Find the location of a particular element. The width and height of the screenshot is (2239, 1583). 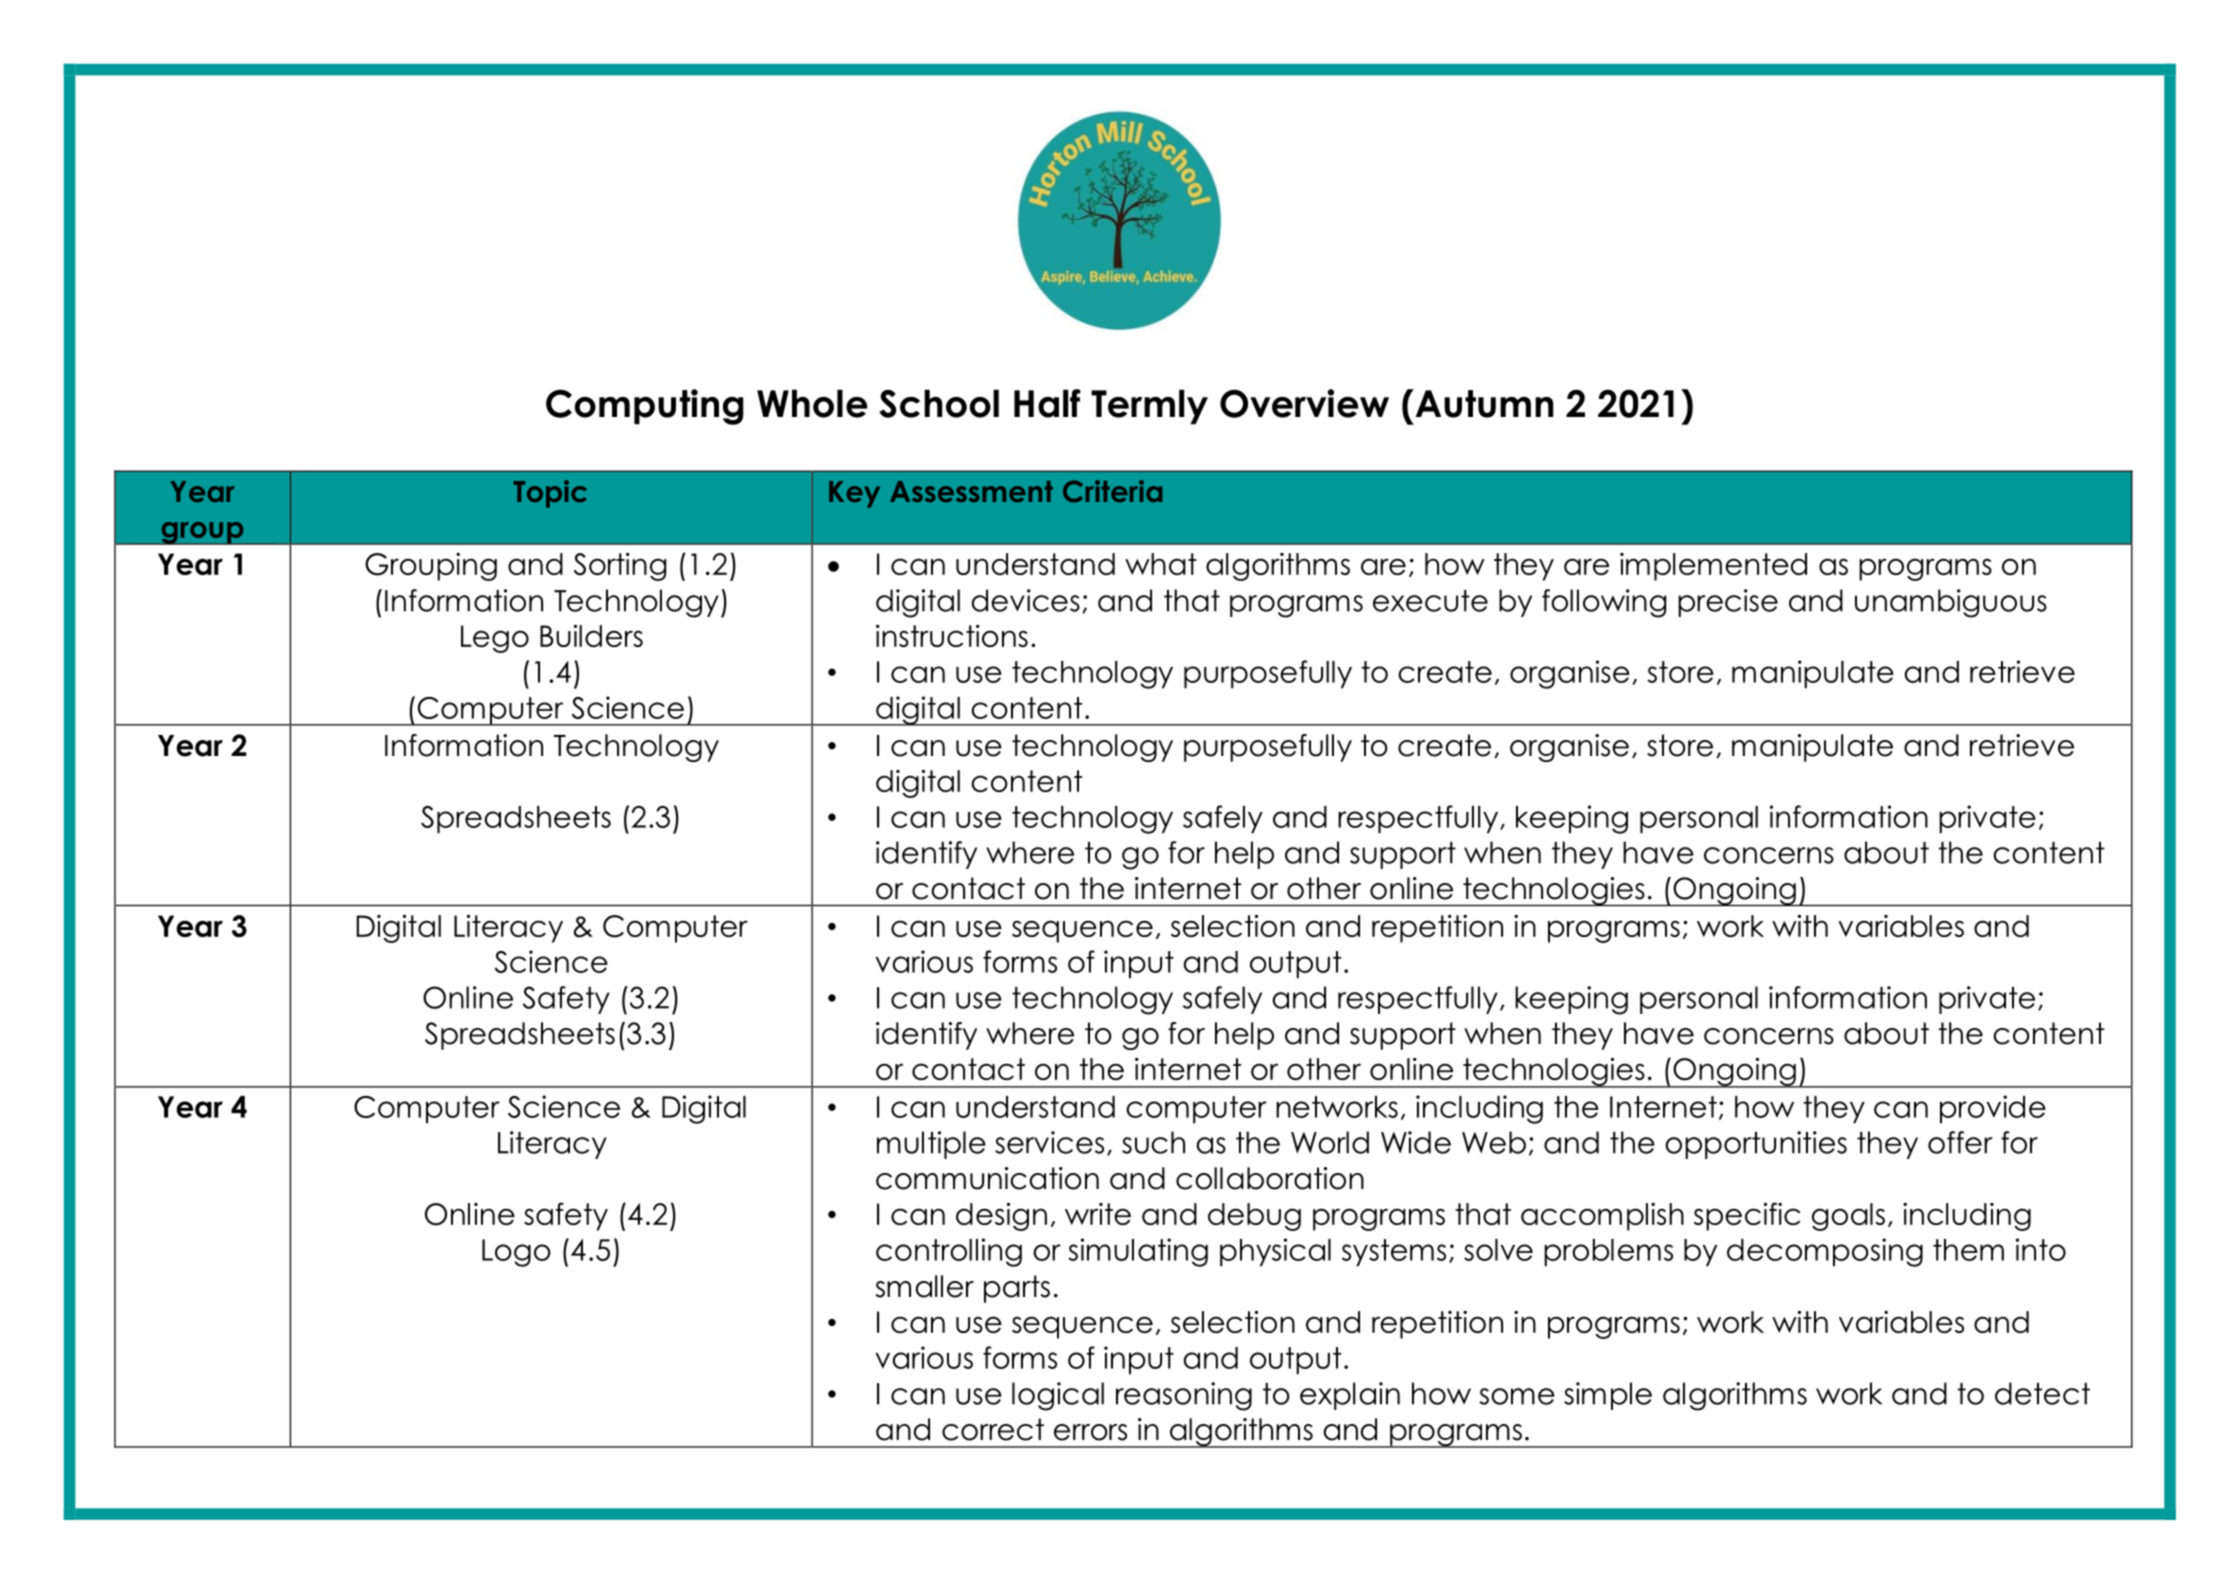

instructions is located at coordinates (952, 635).
